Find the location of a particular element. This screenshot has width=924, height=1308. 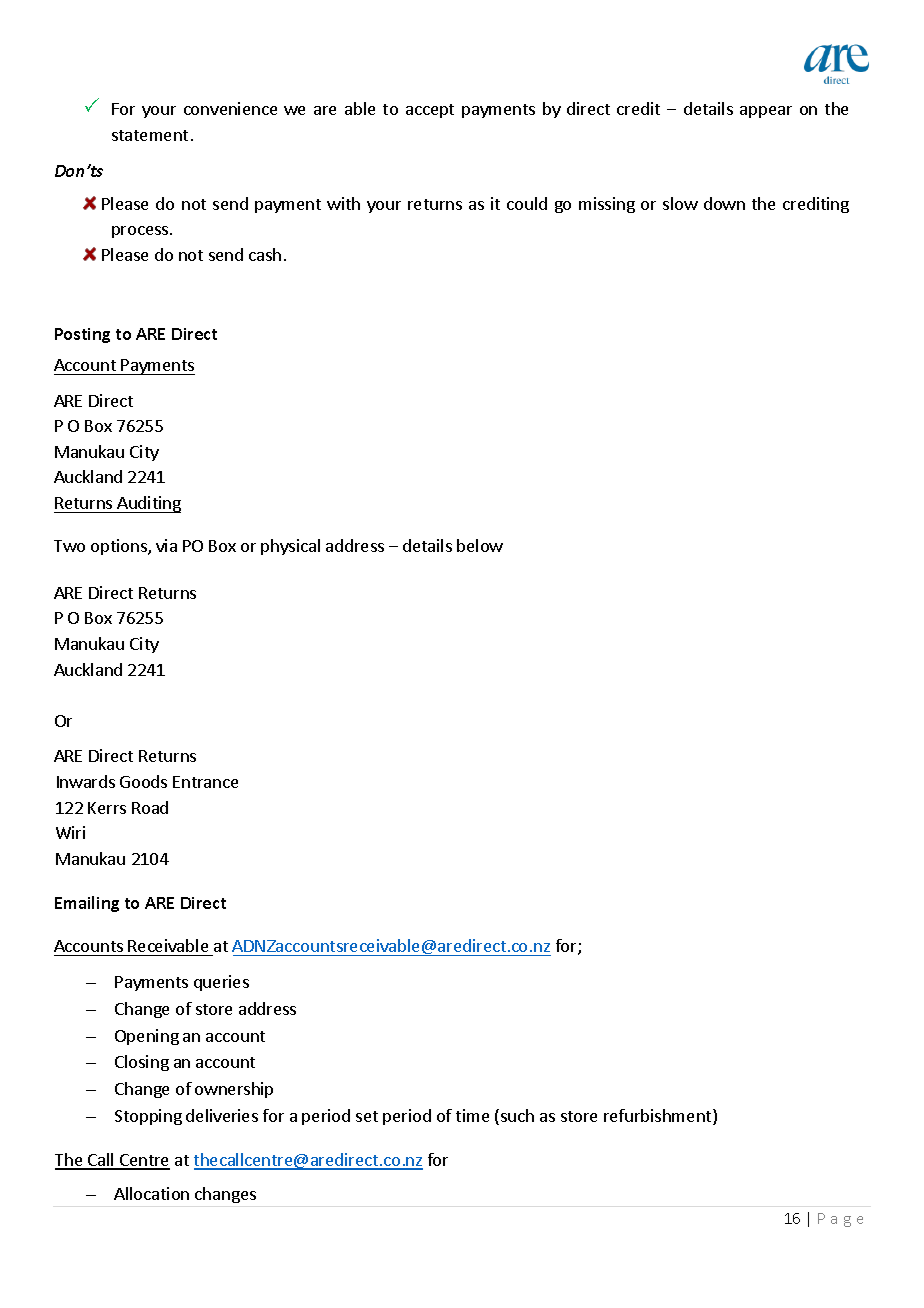

slow is located at coordinates (680, 203).
